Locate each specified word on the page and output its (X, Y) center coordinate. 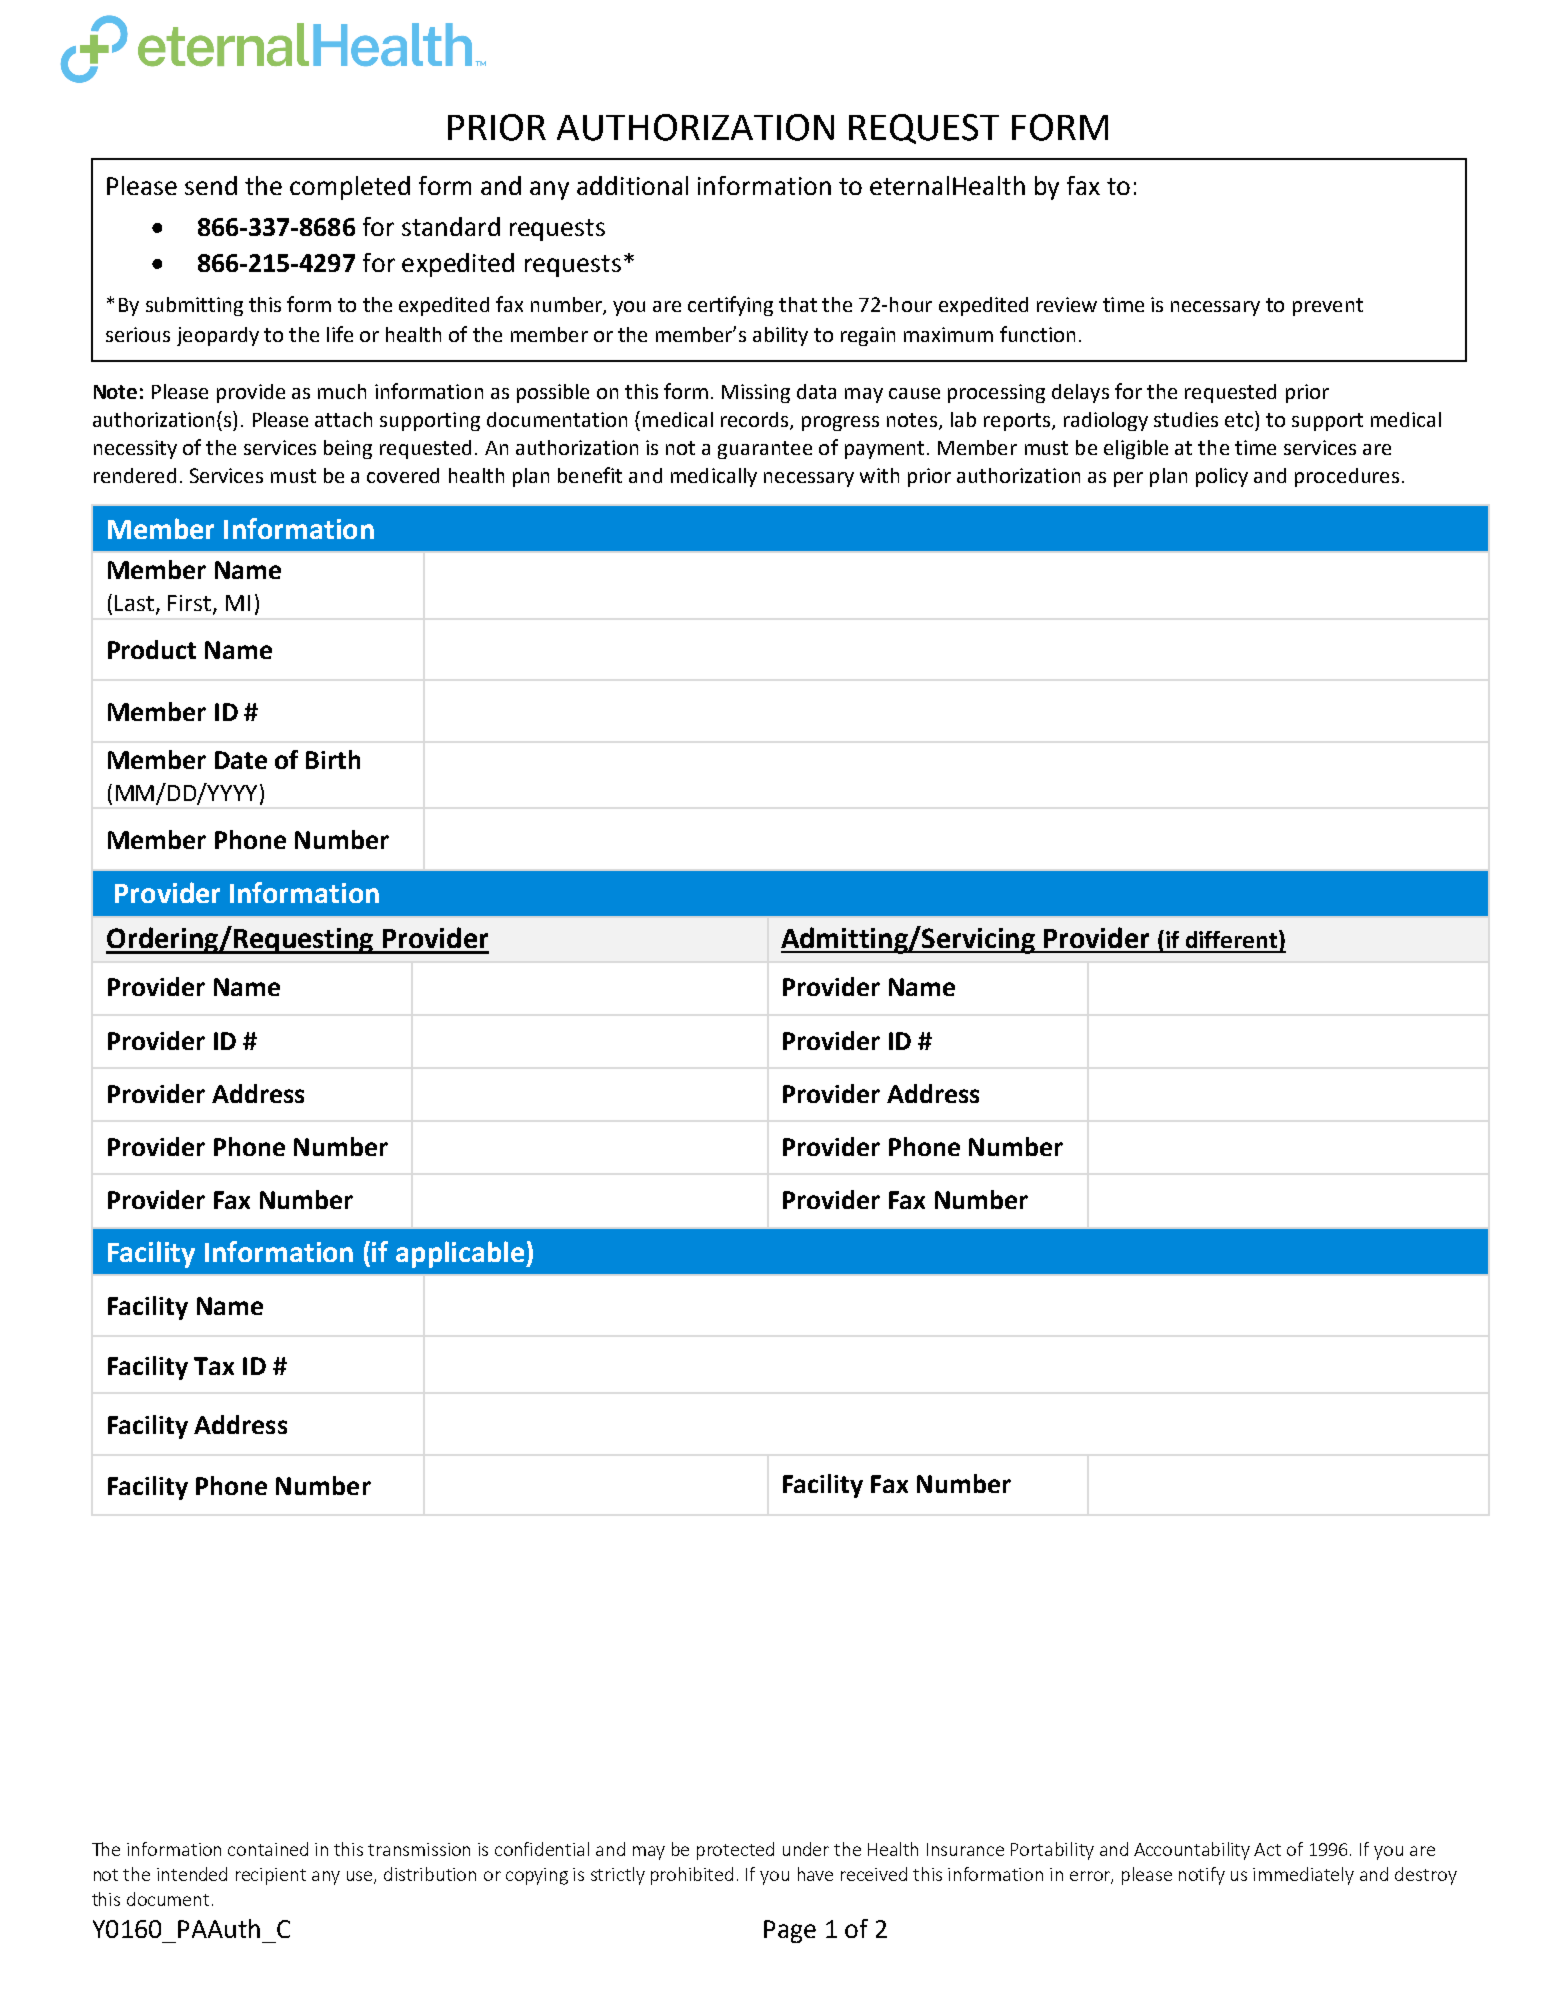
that (798, 304)
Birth (333, 759)
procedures (1347, 477)
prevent (1328, 307)
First (191, 604)
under (806, 1849)
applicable (461, 1254)
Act (1267, 1849)
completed (350, 188)
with (879, 475)
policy (1222, 477)
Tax (214, 1366)
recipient (271, 1876)
